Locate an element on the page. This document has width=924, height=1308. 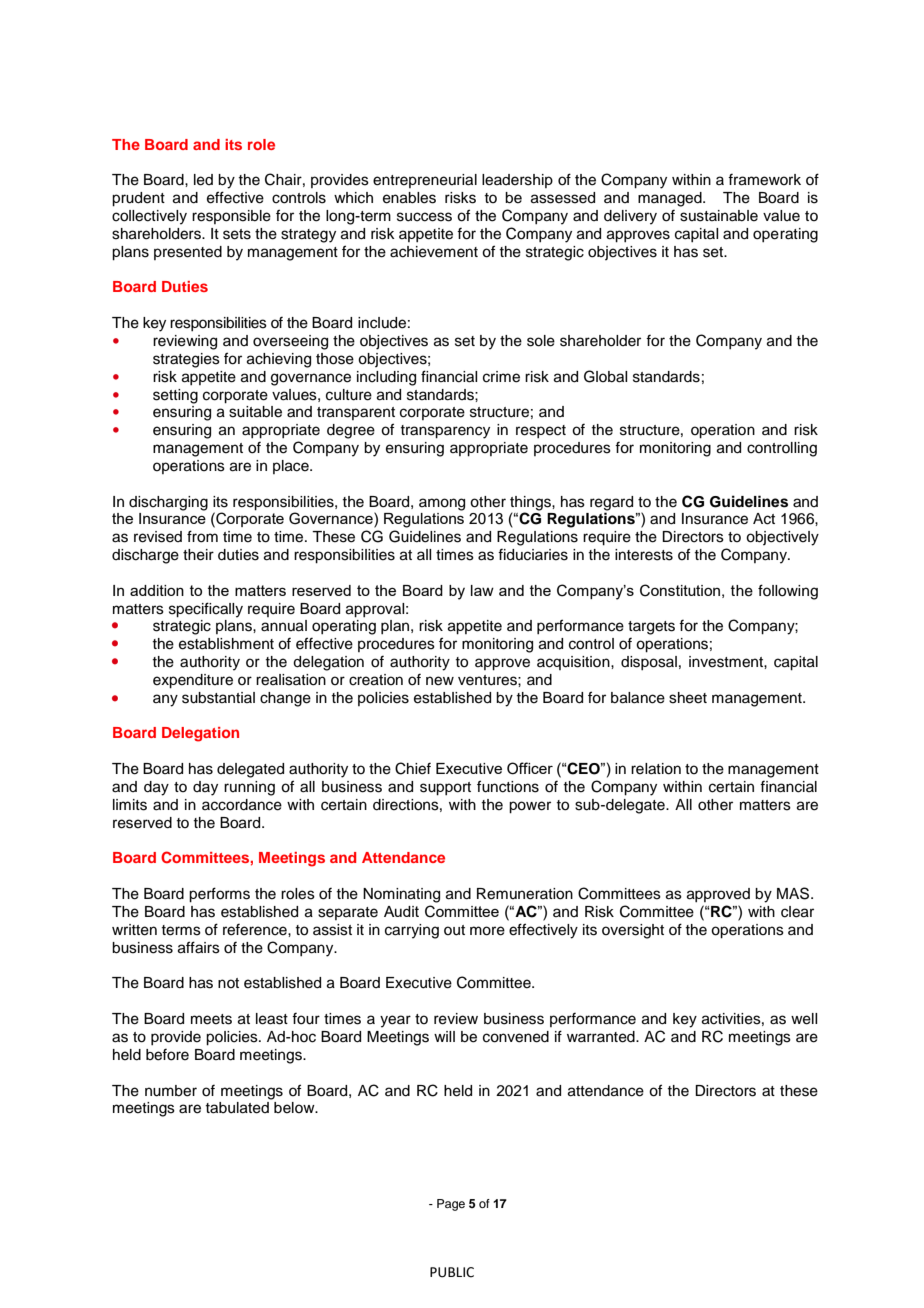
sustainable is located at coordinates (719, 216).
